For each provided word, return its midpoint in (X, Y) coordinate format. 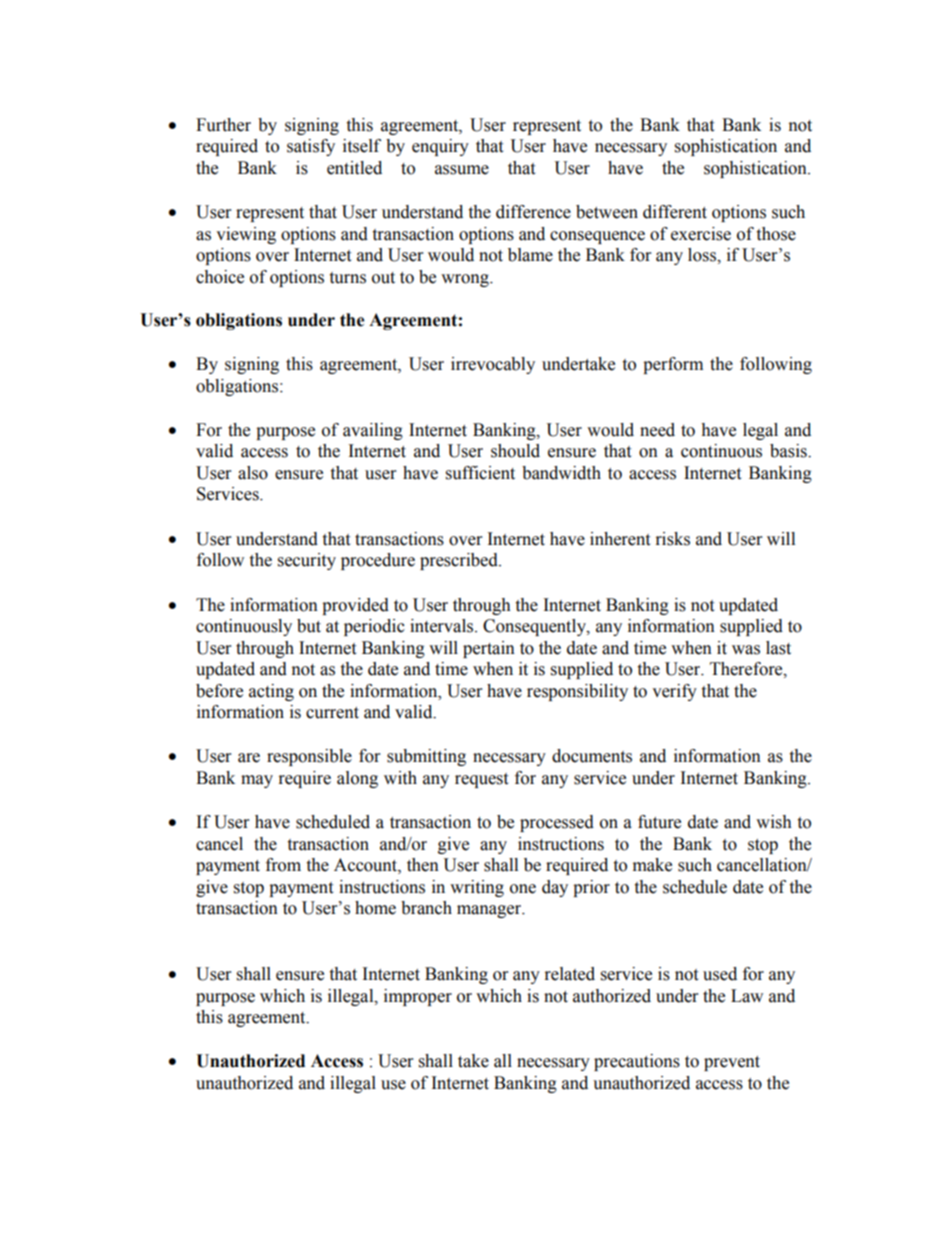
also (253, 473)
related (570, 974)
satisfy (311, 147)
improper (418, 997)
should (515, 451)
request (481, 780)
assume (462, 170)
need (657, 430)
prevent (732, 1063)
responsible (309, 757)
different (675, 212)
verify (674, 692)
